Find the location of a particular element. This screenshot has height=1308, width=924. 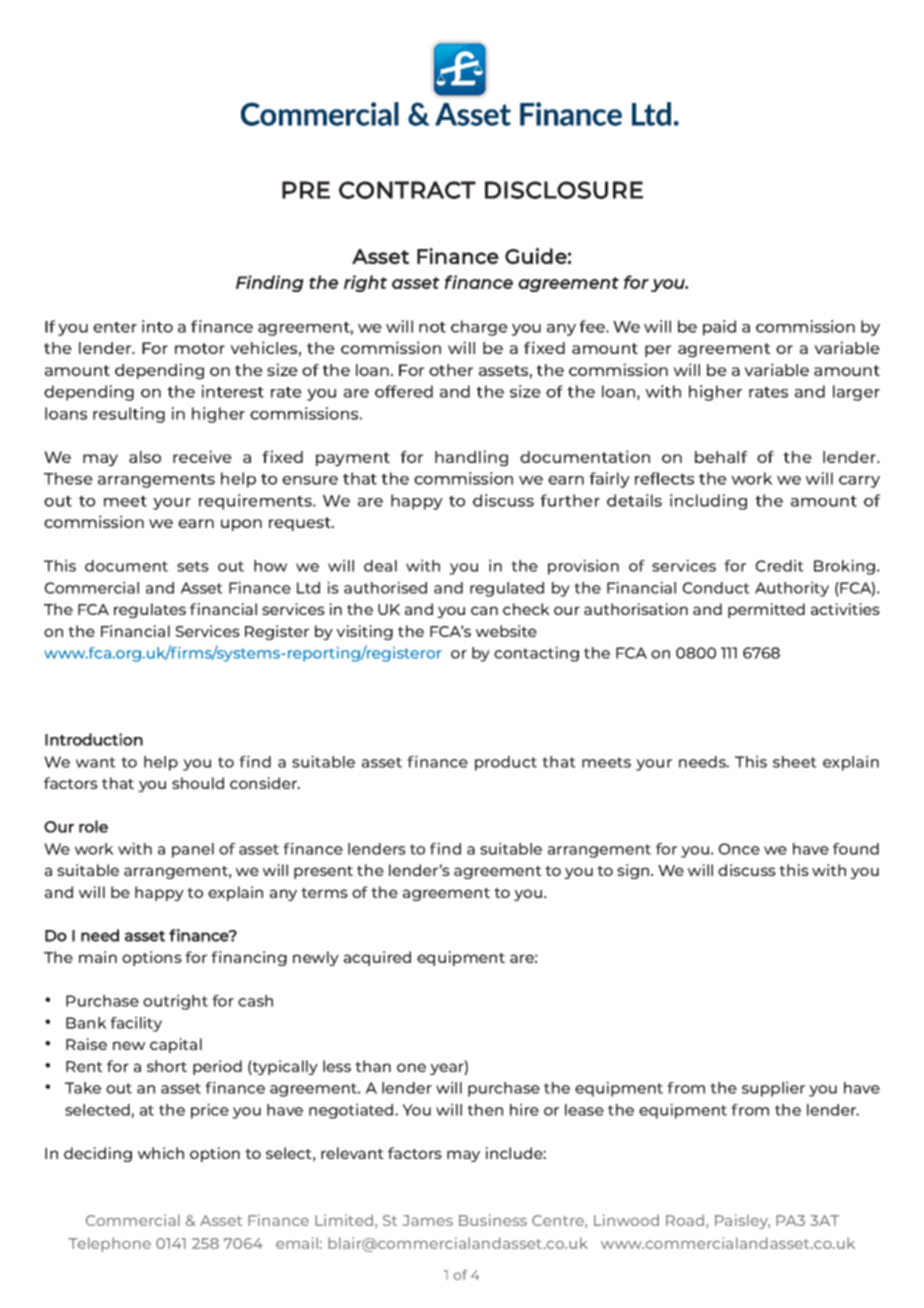

behalf is located at coordinates (721, 457).
